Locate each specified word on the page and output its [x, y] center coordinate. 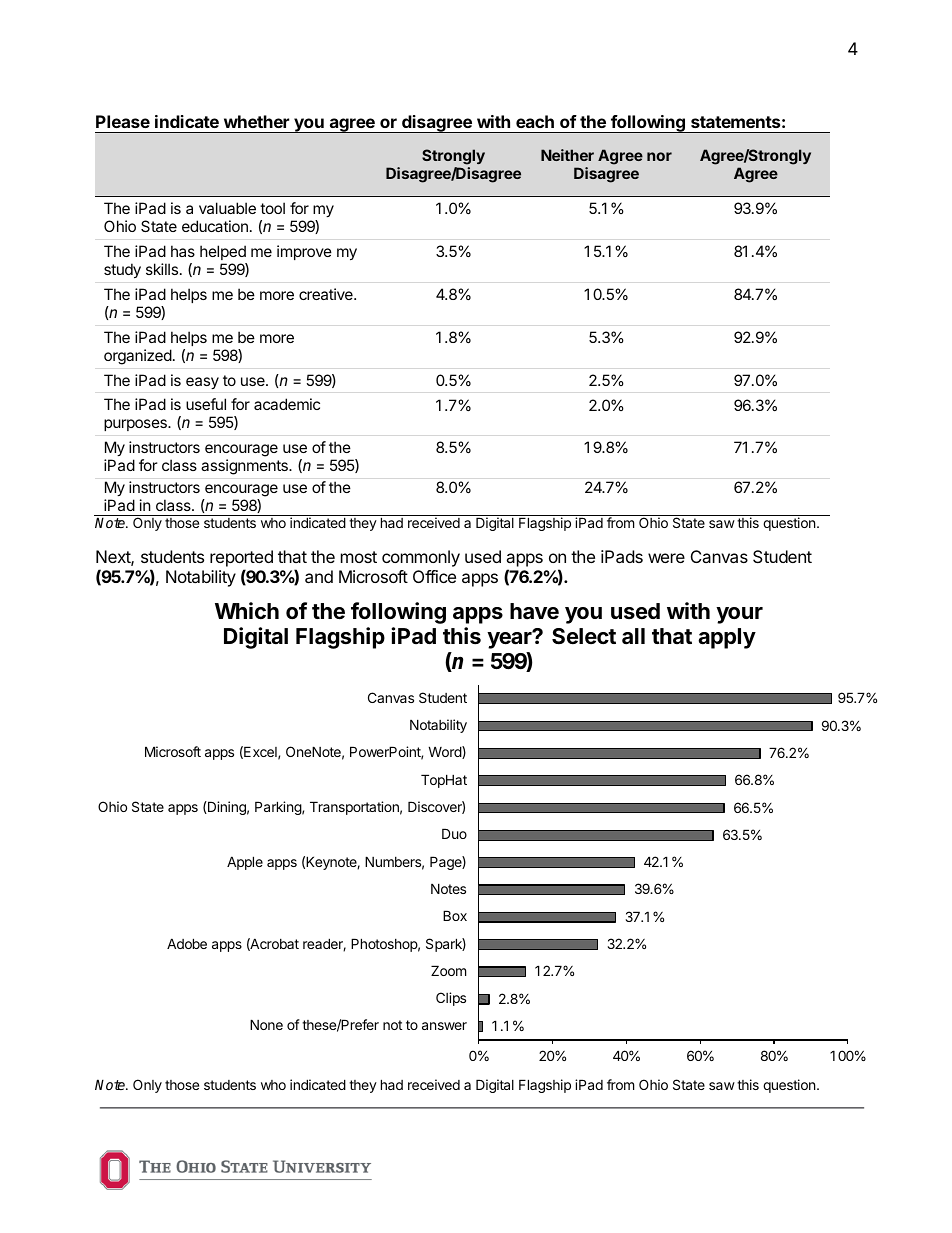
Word [445, 752]
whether [256, 121]
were [666, 558]
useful [206, 404]
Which [247, 610]
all [633, 636]
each [535, 121]
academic [287, 404]
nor [659, 156]
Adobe [187, 943]
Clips [451, 999]
